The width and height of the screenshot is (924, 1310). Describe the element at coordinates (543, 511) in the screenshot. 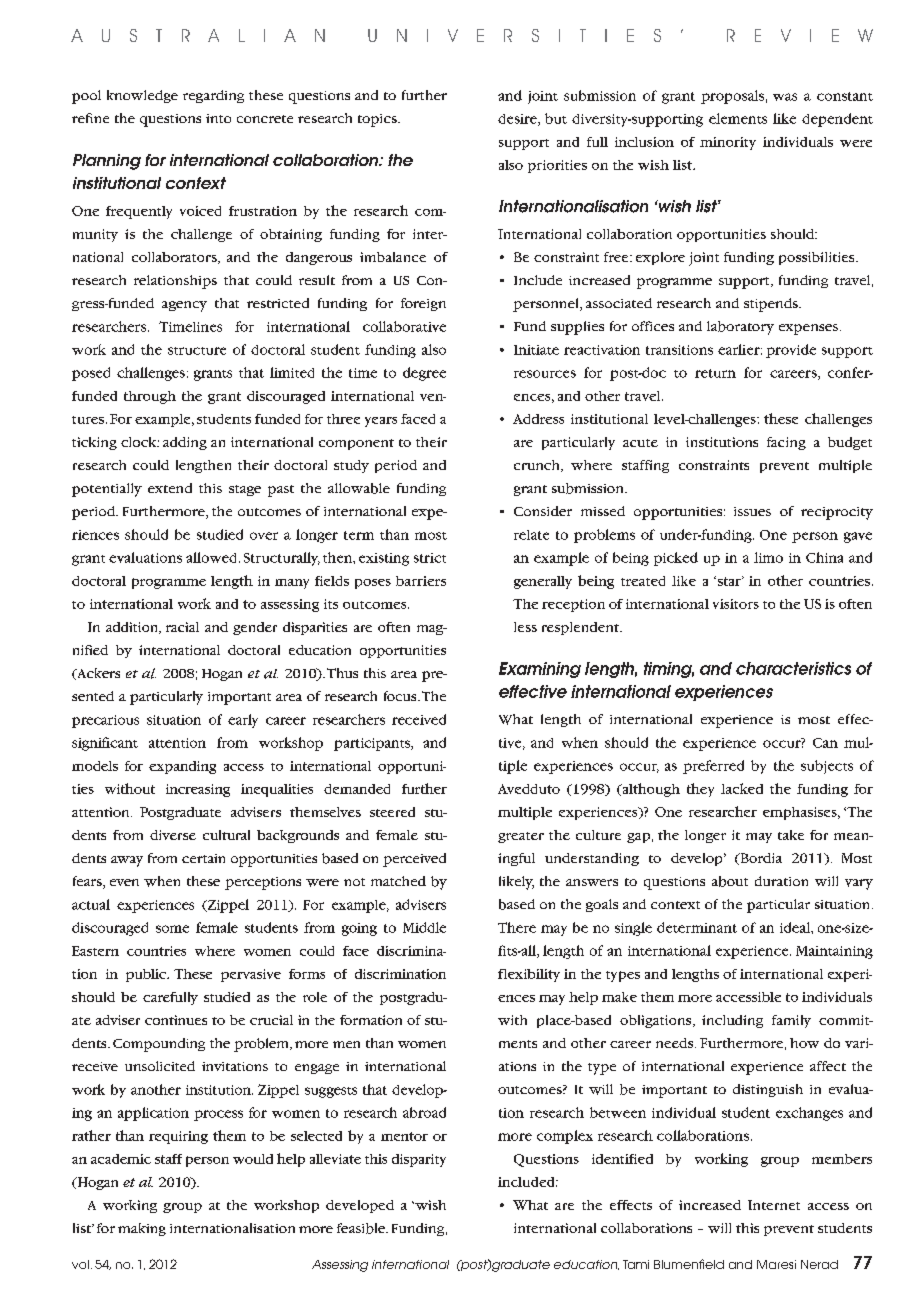

I see `Consider` at that location.
